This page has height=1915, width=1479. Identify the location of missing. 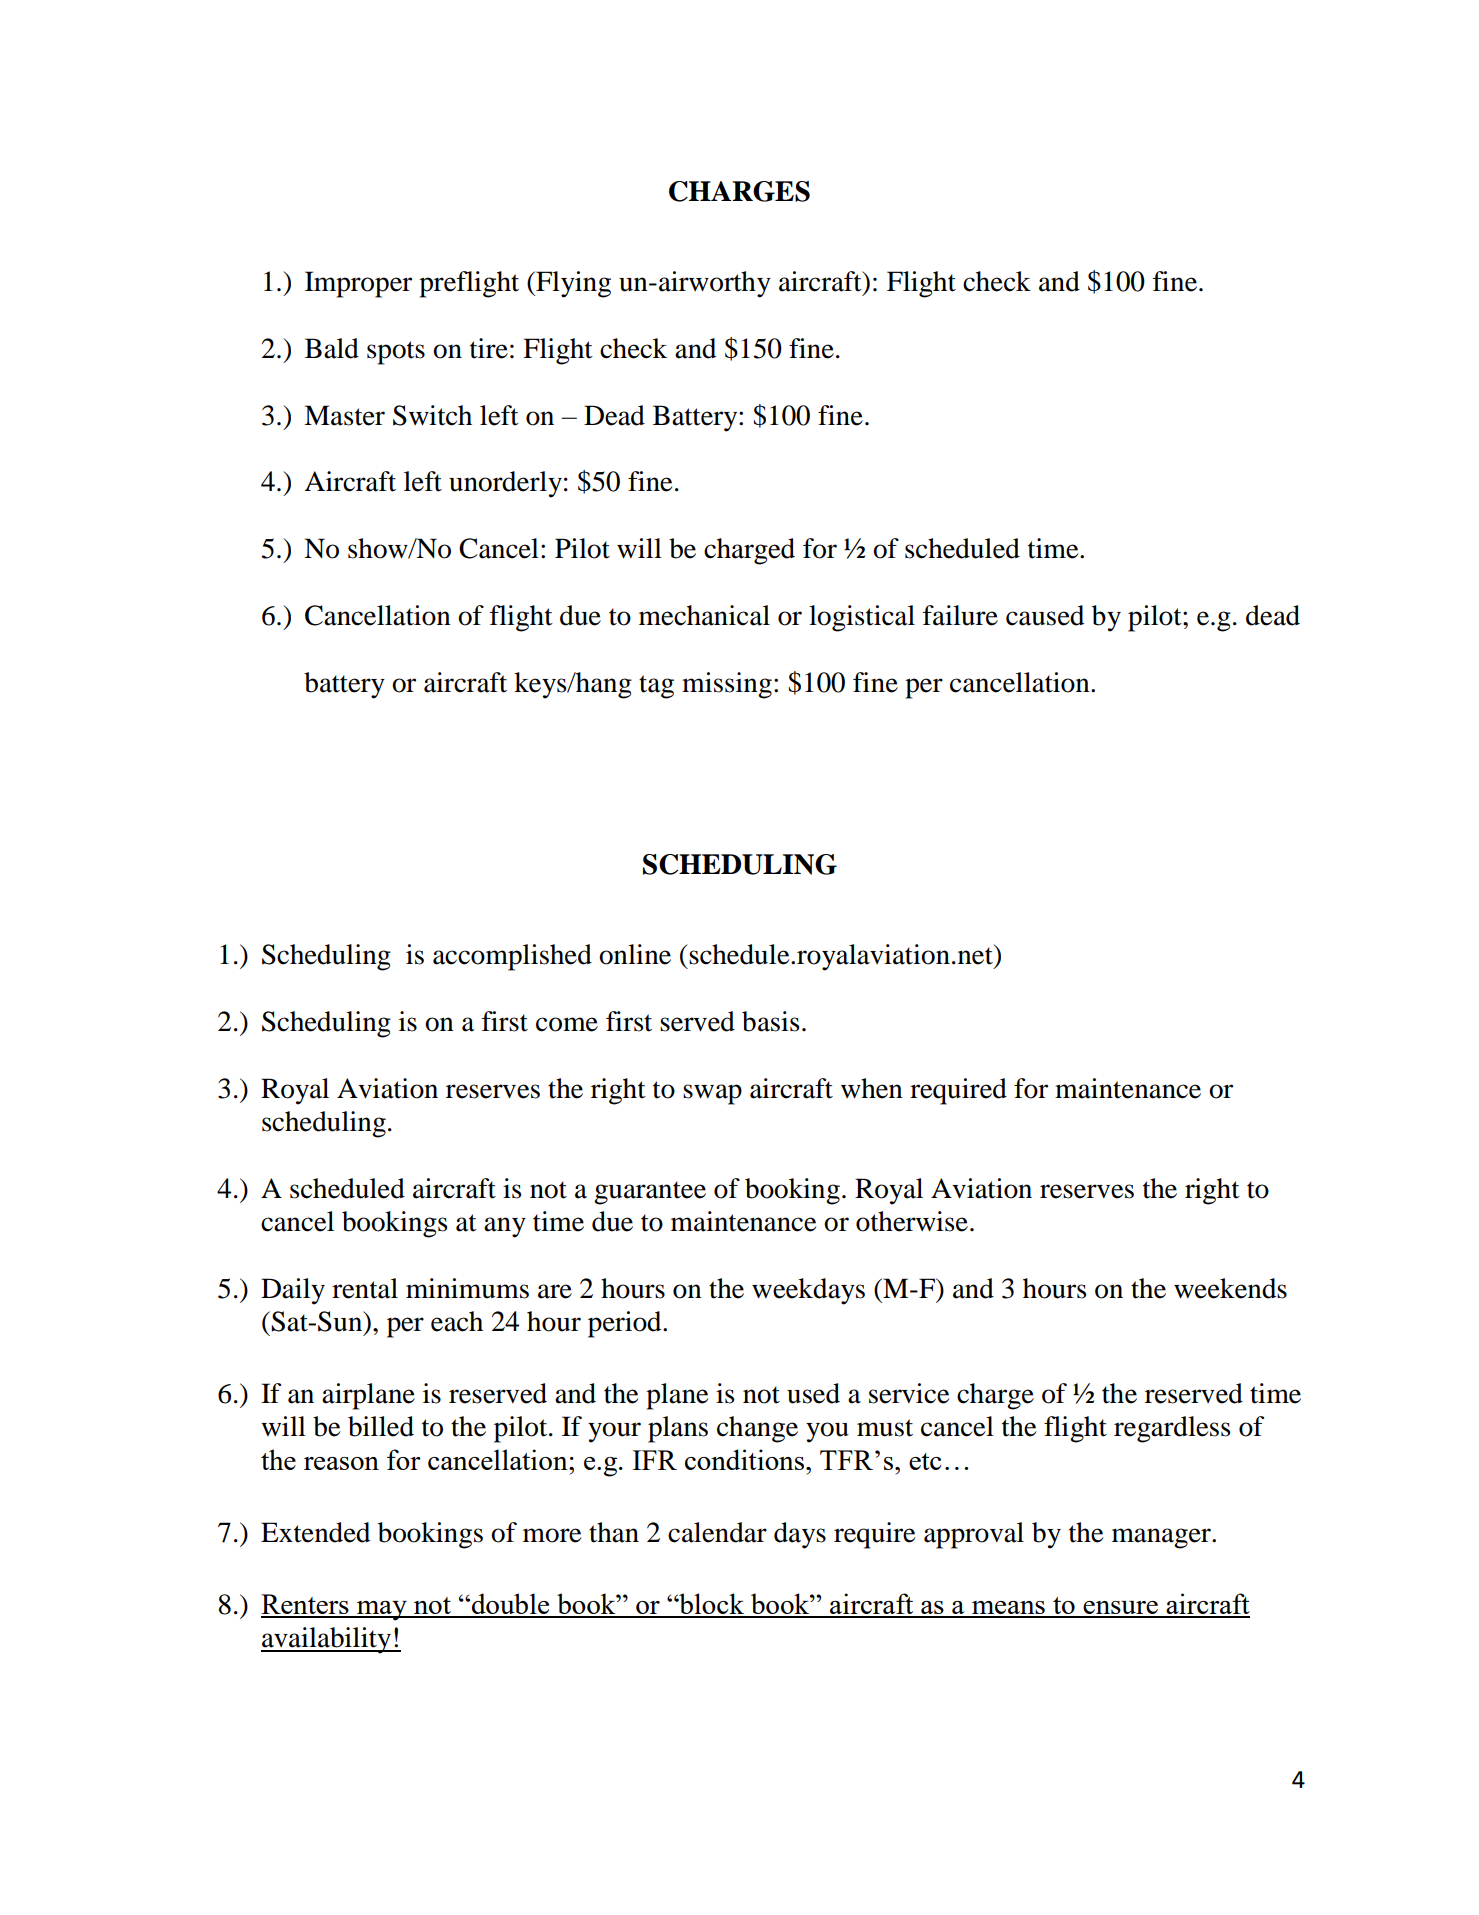
(727, 685).
